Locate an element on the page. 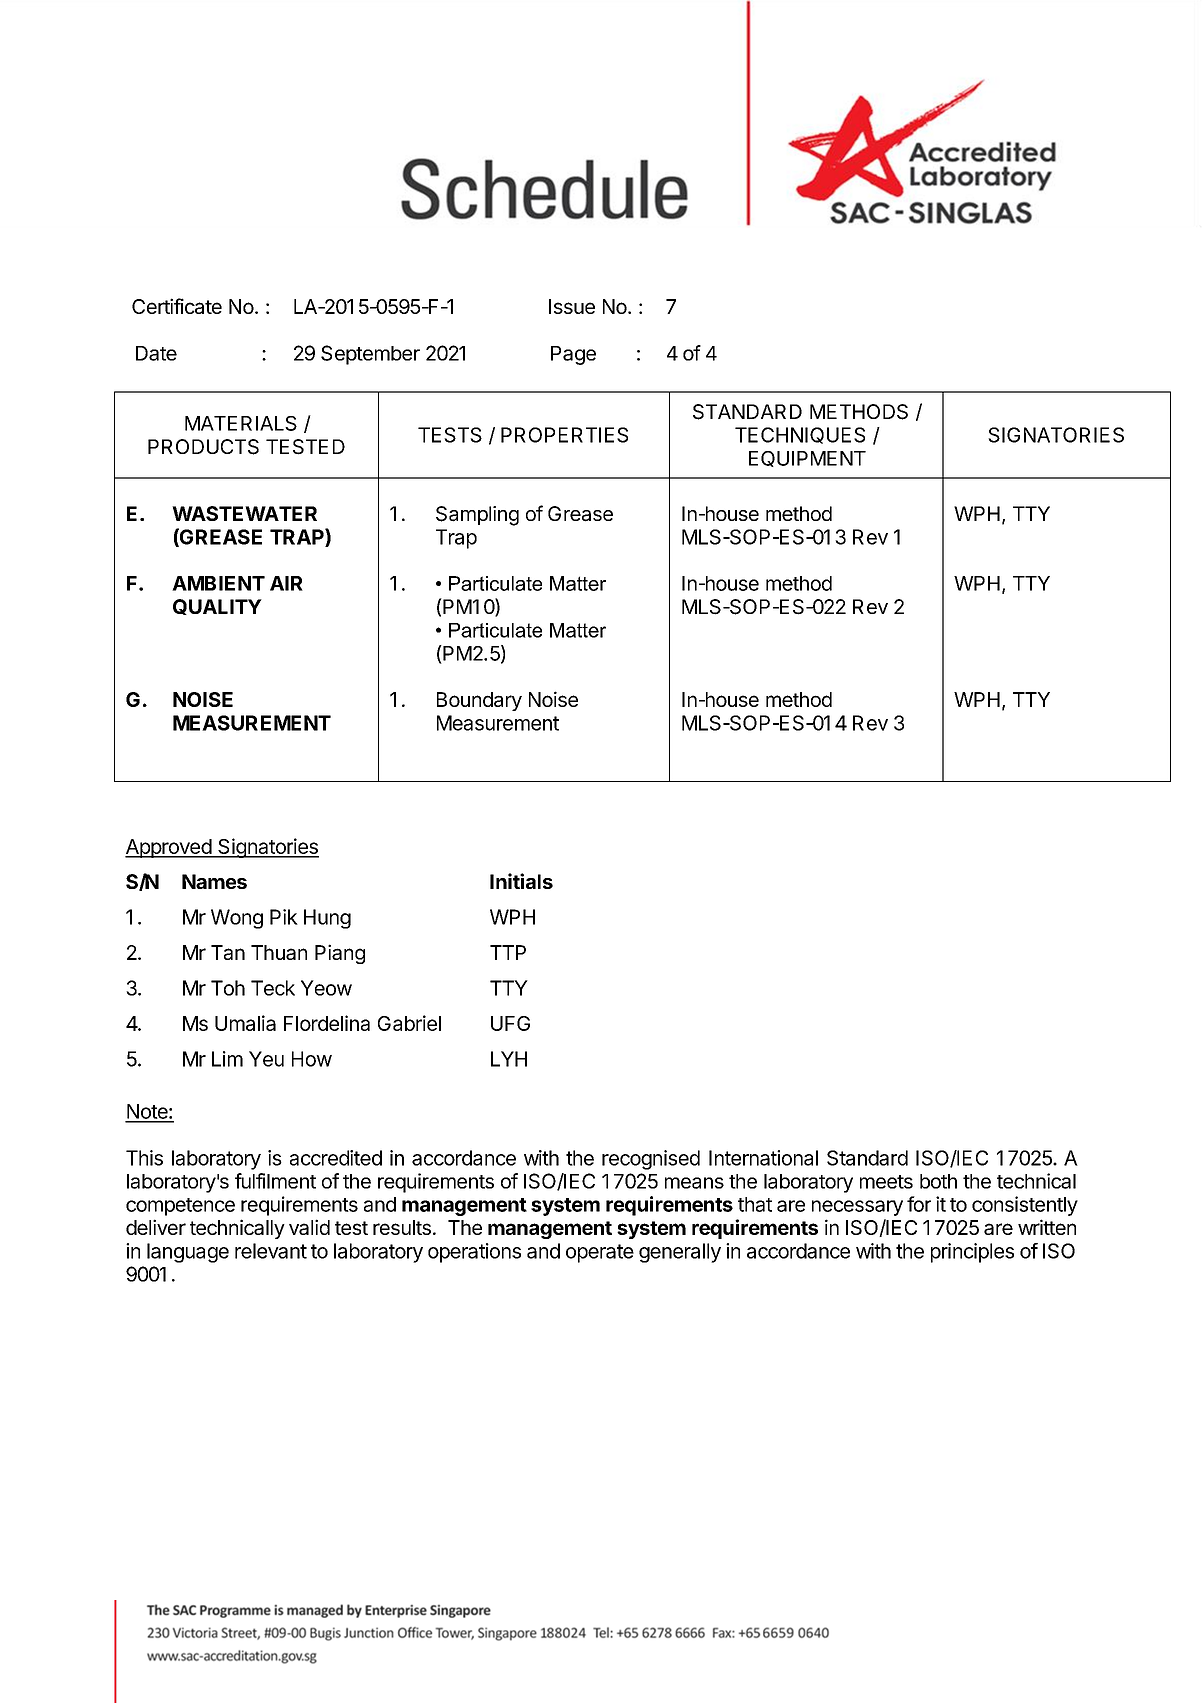 This document has width=1204, height=1703. Sampling is located at coordinates (477, 516).
